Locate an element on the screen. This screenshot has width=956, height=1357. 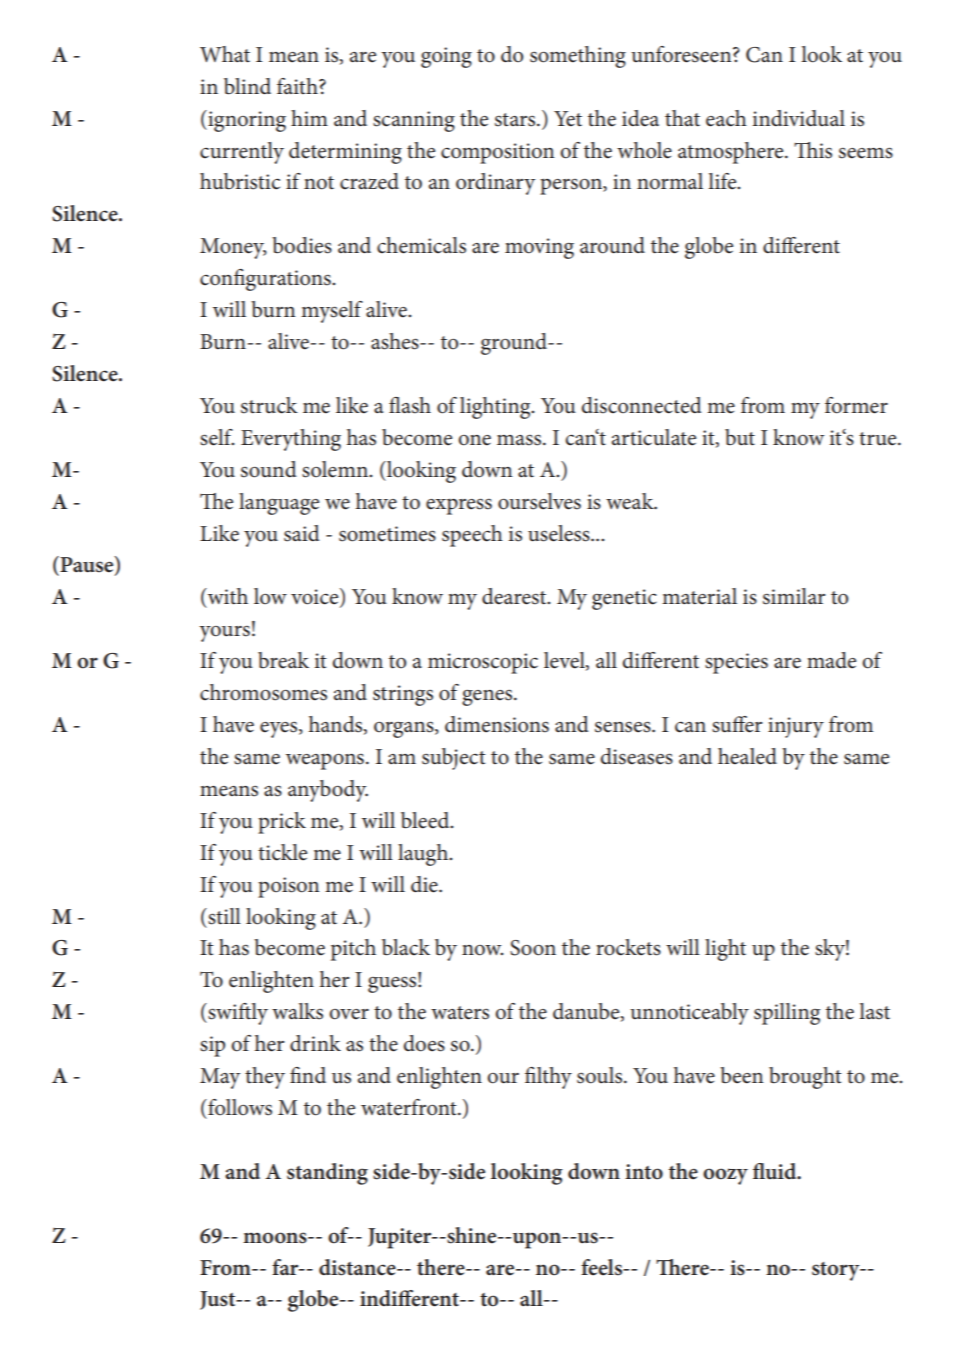
prick is located at coordinates (282, 823).
